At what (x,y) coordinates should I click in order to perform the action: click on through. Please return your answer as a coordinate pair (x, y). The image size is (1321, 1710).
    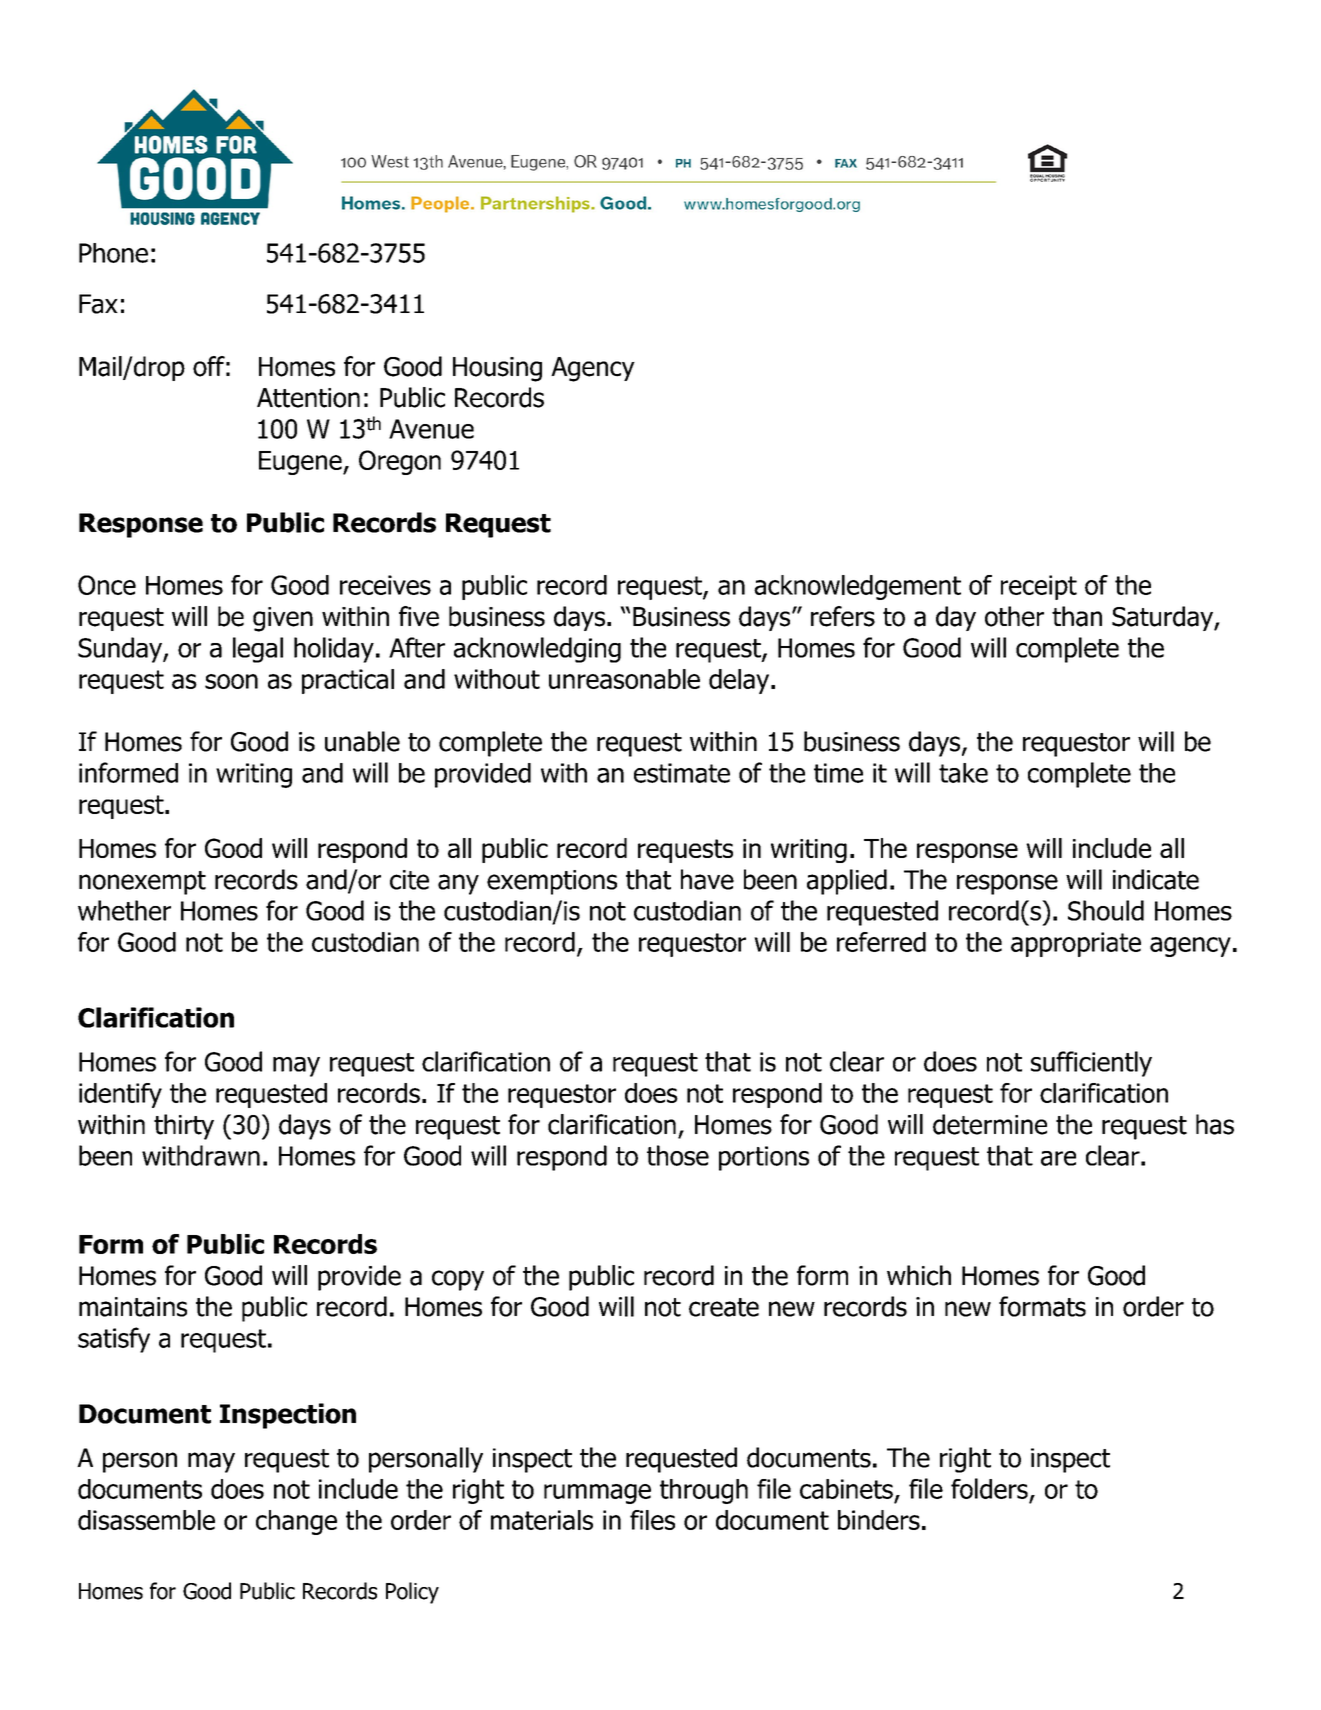
    Looking at the image, I should click on (704, 1491).
